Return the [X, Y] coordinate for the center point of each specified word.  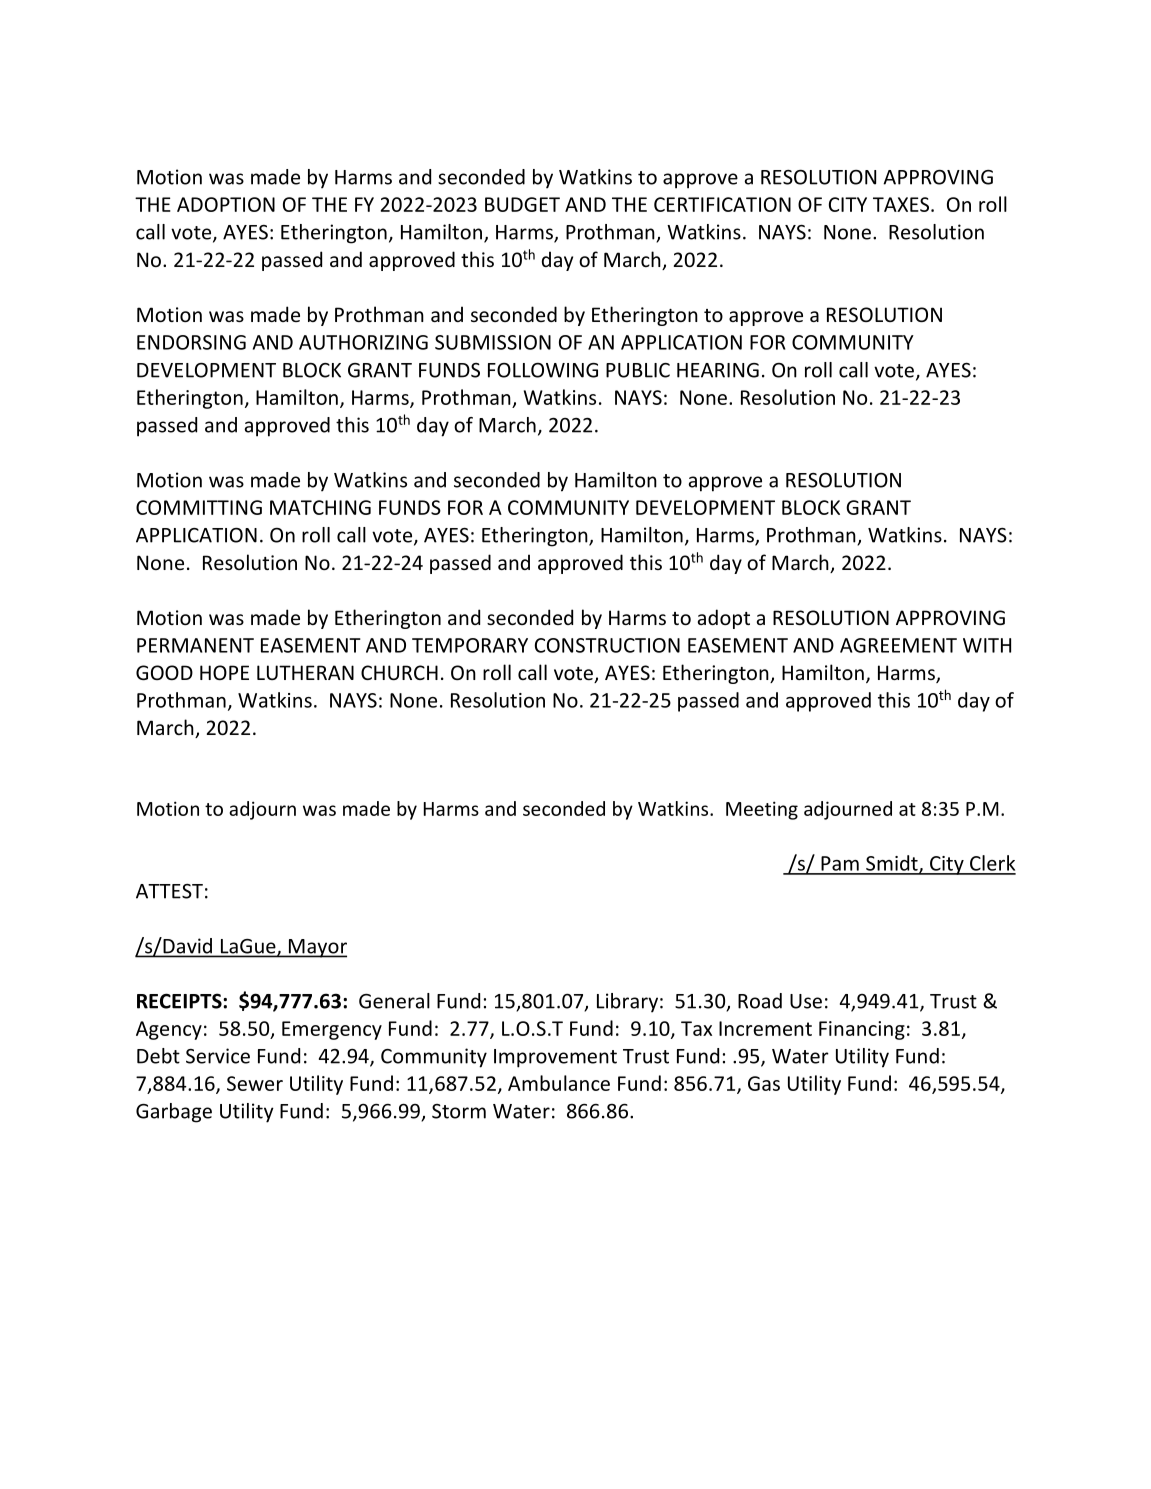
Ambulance [559, 1083]
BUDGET [522, 204]
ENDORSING [191, 342]
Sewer [255, 1083]
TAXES [901, 204]
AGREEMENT [898, 645]
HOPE [224, 672]
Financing [862, 1030]
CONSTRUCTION [607, 645]
